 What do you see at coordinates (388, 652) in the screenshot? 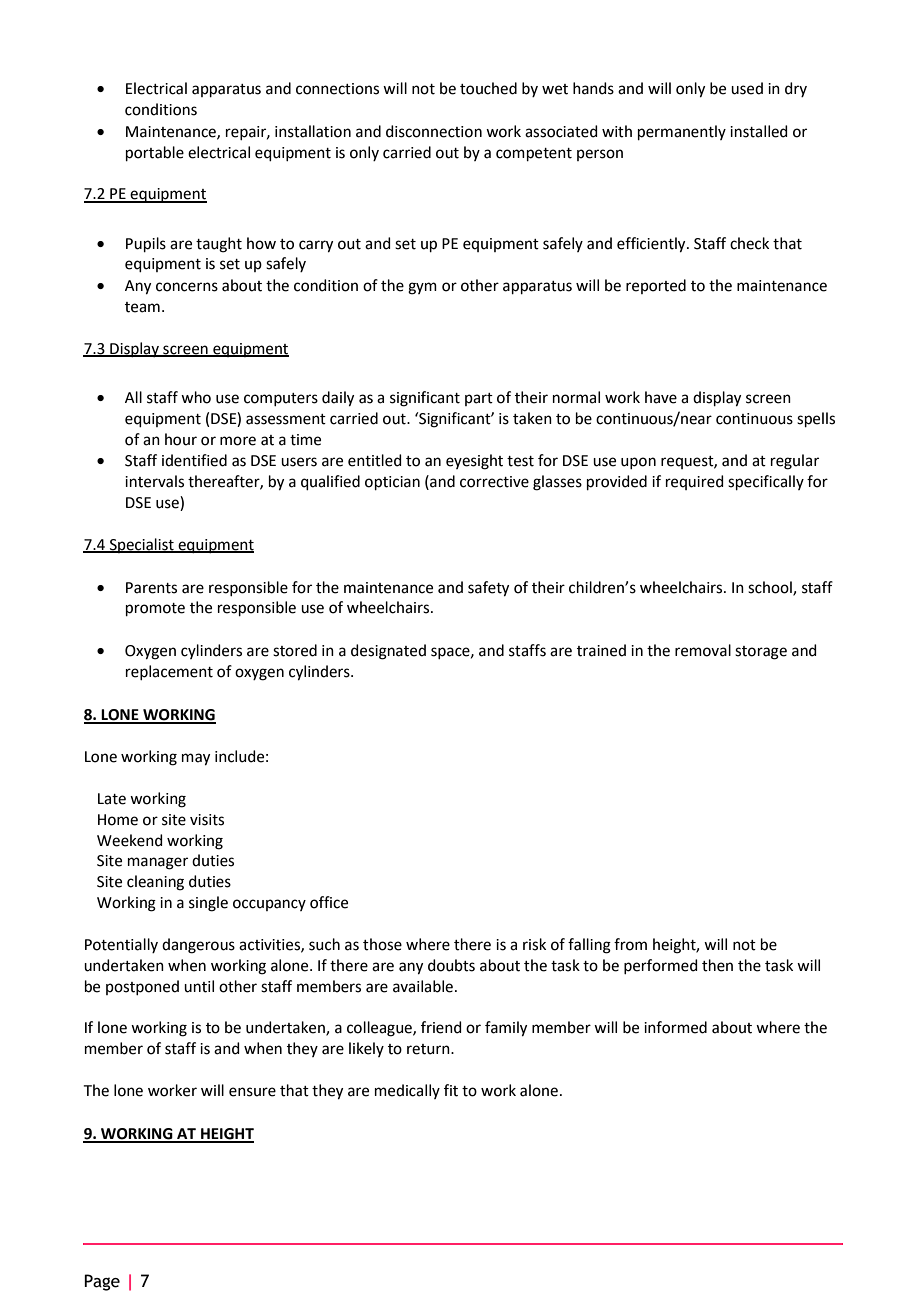
I see `designated` at bounding box center [388, 652].
